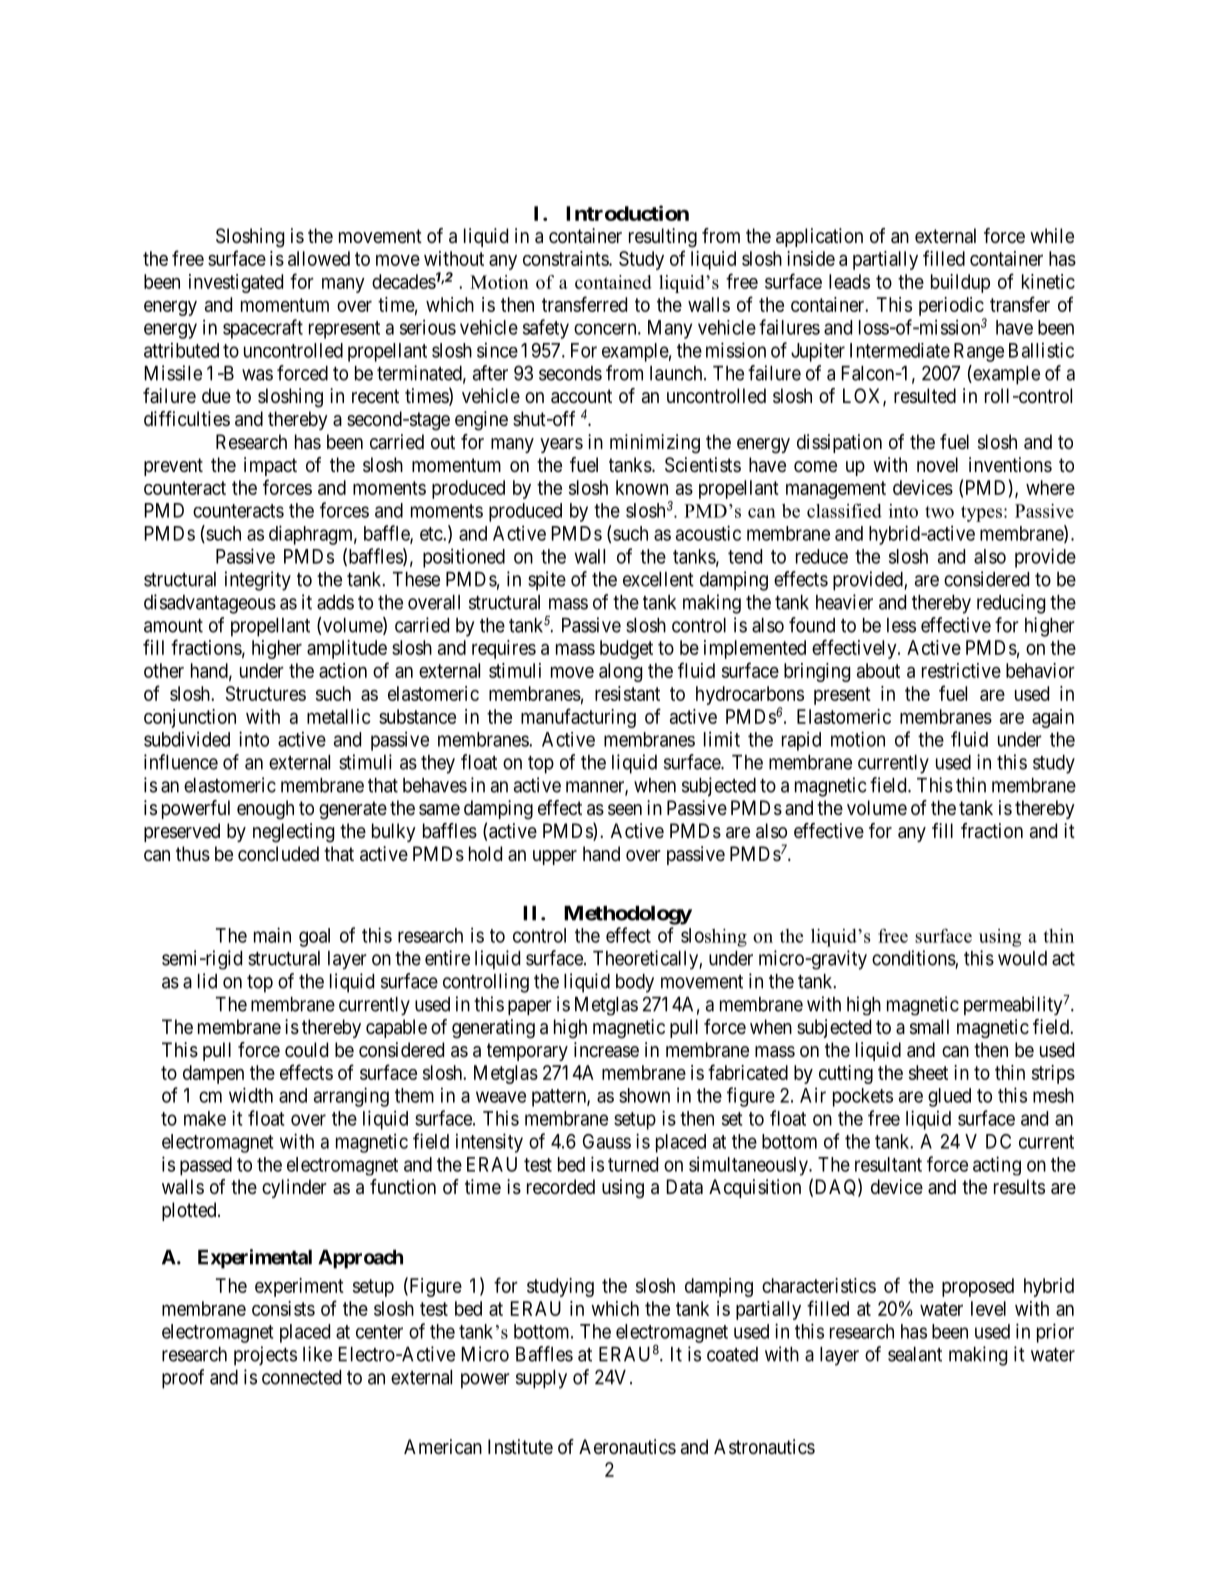 This page has height=1576, width=1218. What do you see at coordinates (915, 1354) in the page?
I see `sealant` at bounding box center [915, 1354].
